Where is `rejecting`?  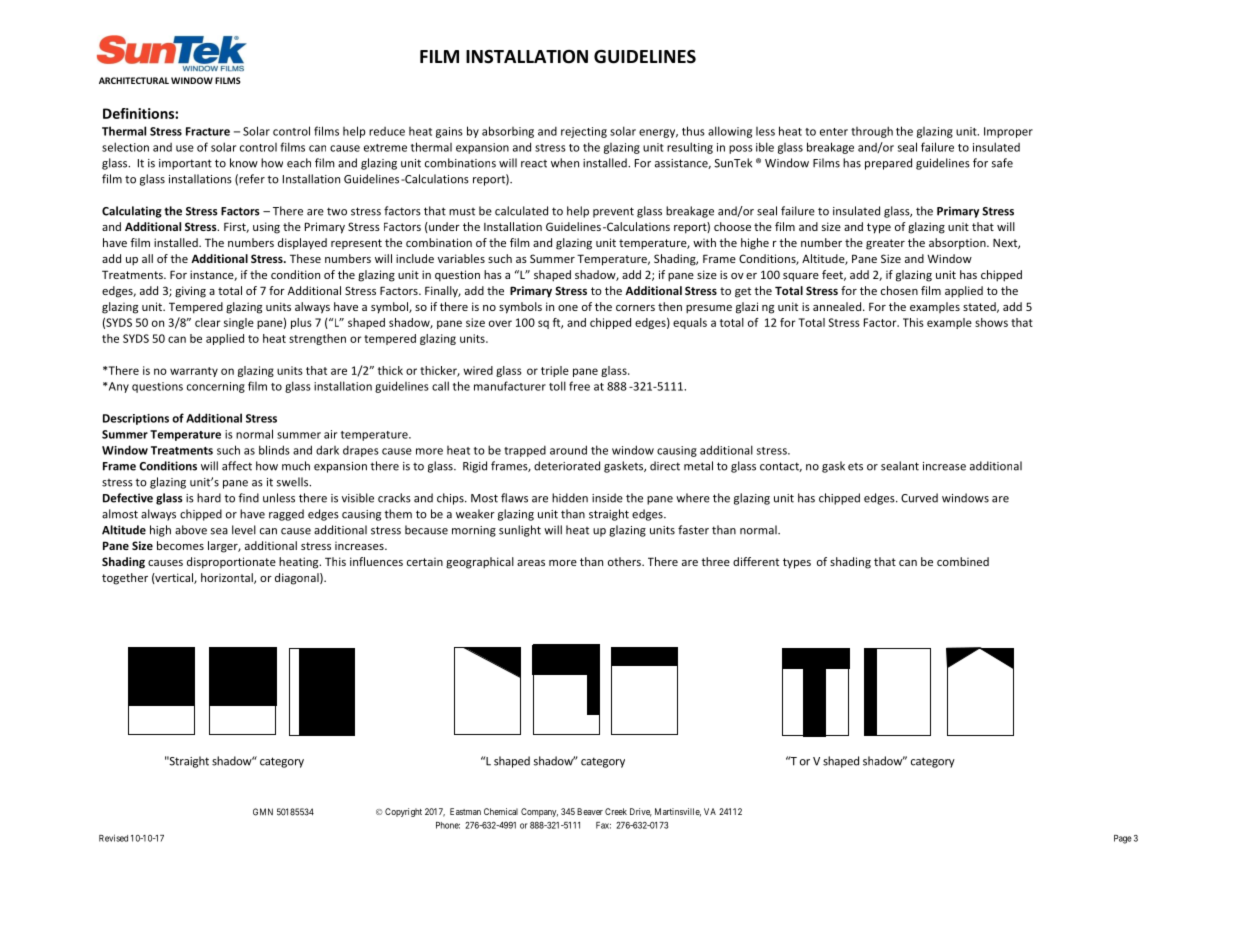
rejecting is located at coordinates (584, 132).
